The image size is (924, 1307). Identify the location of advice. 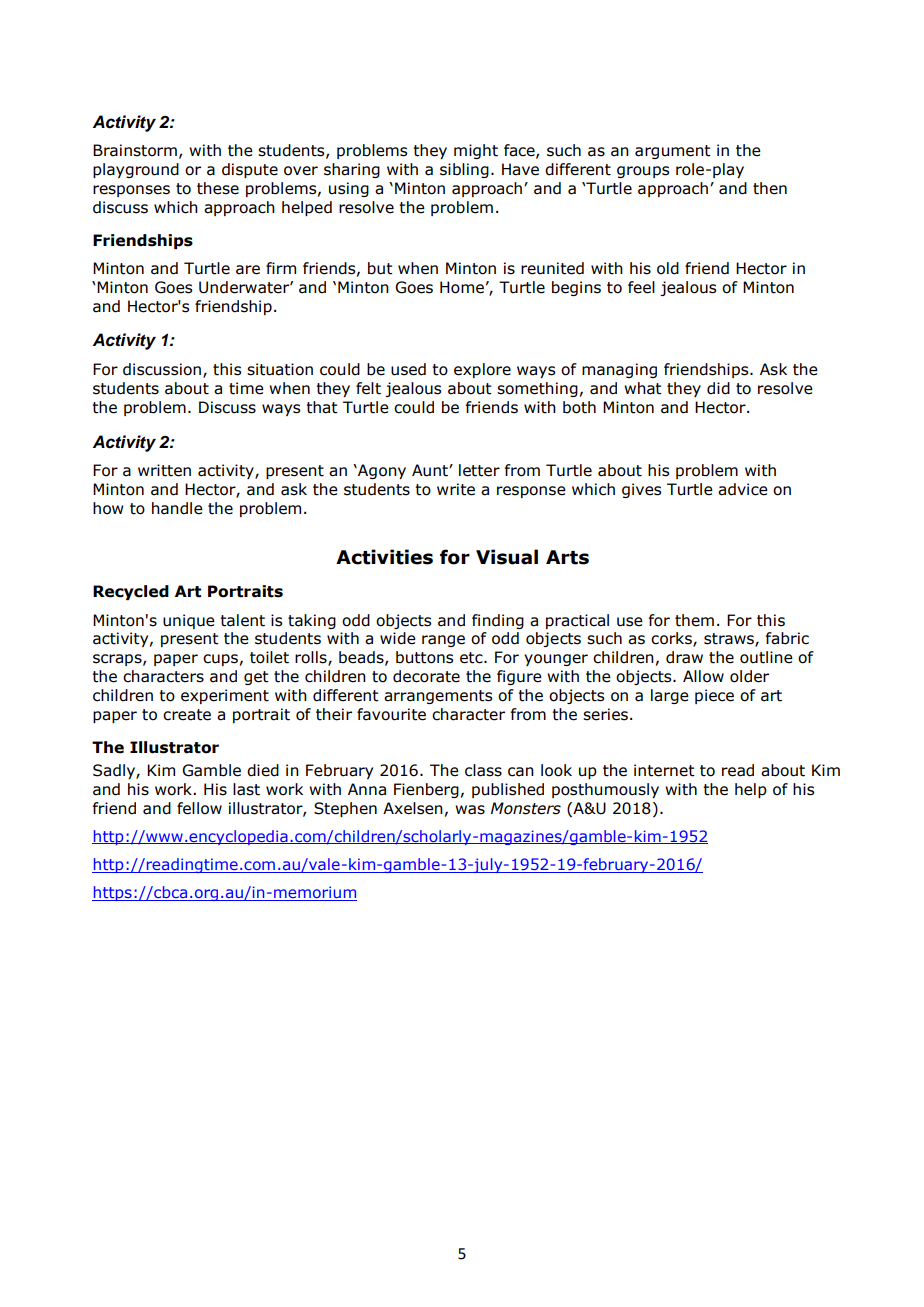
(743, 489).
